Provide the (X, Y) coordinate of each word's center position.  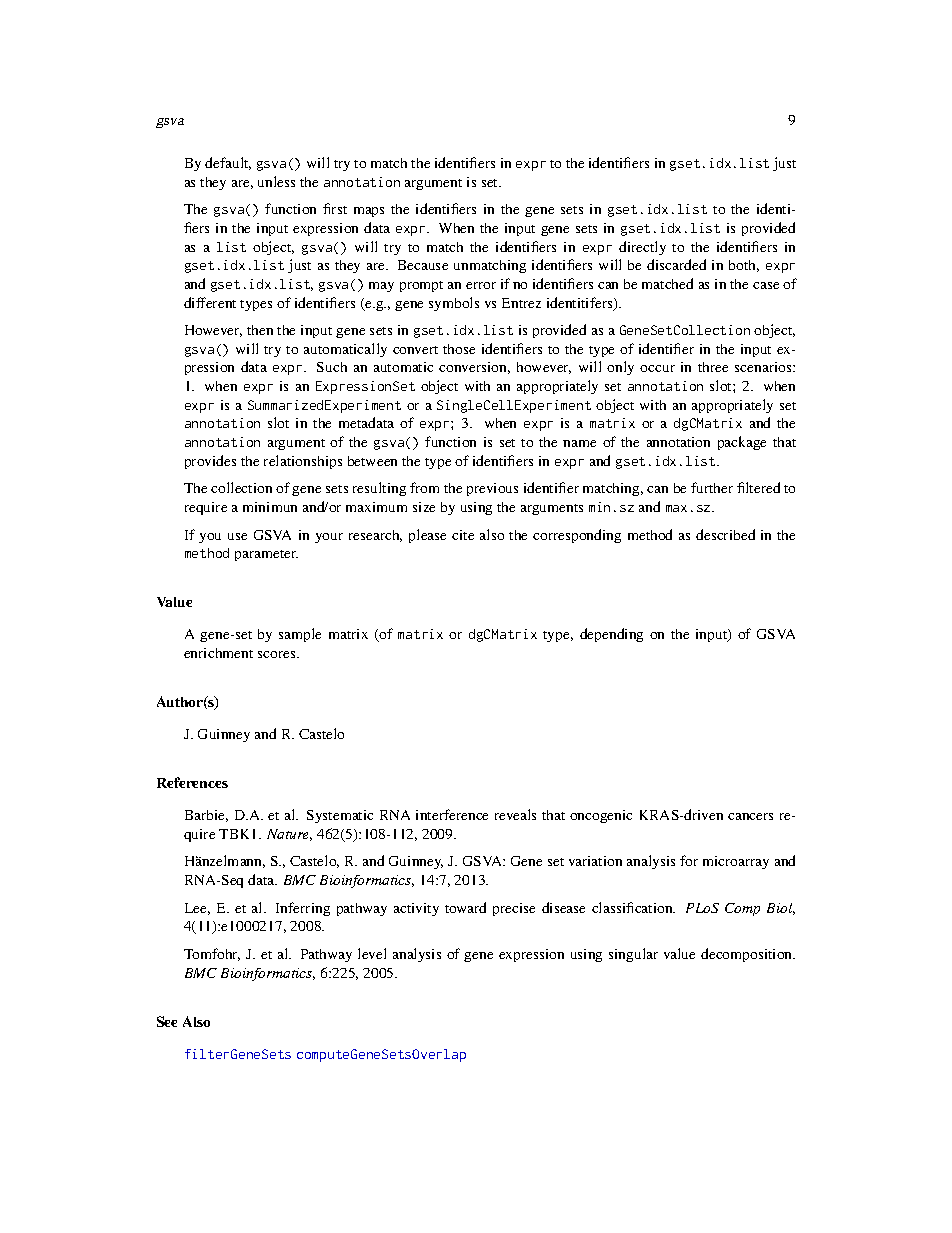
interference (452, 814)
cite (463, 535)
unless (276, 181)
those (459, 349)
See (167, 1021)
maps (369, 212)
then (260, 330)
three (713, 367)
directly (642, 248)
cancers (750, 816)
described (725, 534)
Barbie (206, 816)
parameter (266, 555)
